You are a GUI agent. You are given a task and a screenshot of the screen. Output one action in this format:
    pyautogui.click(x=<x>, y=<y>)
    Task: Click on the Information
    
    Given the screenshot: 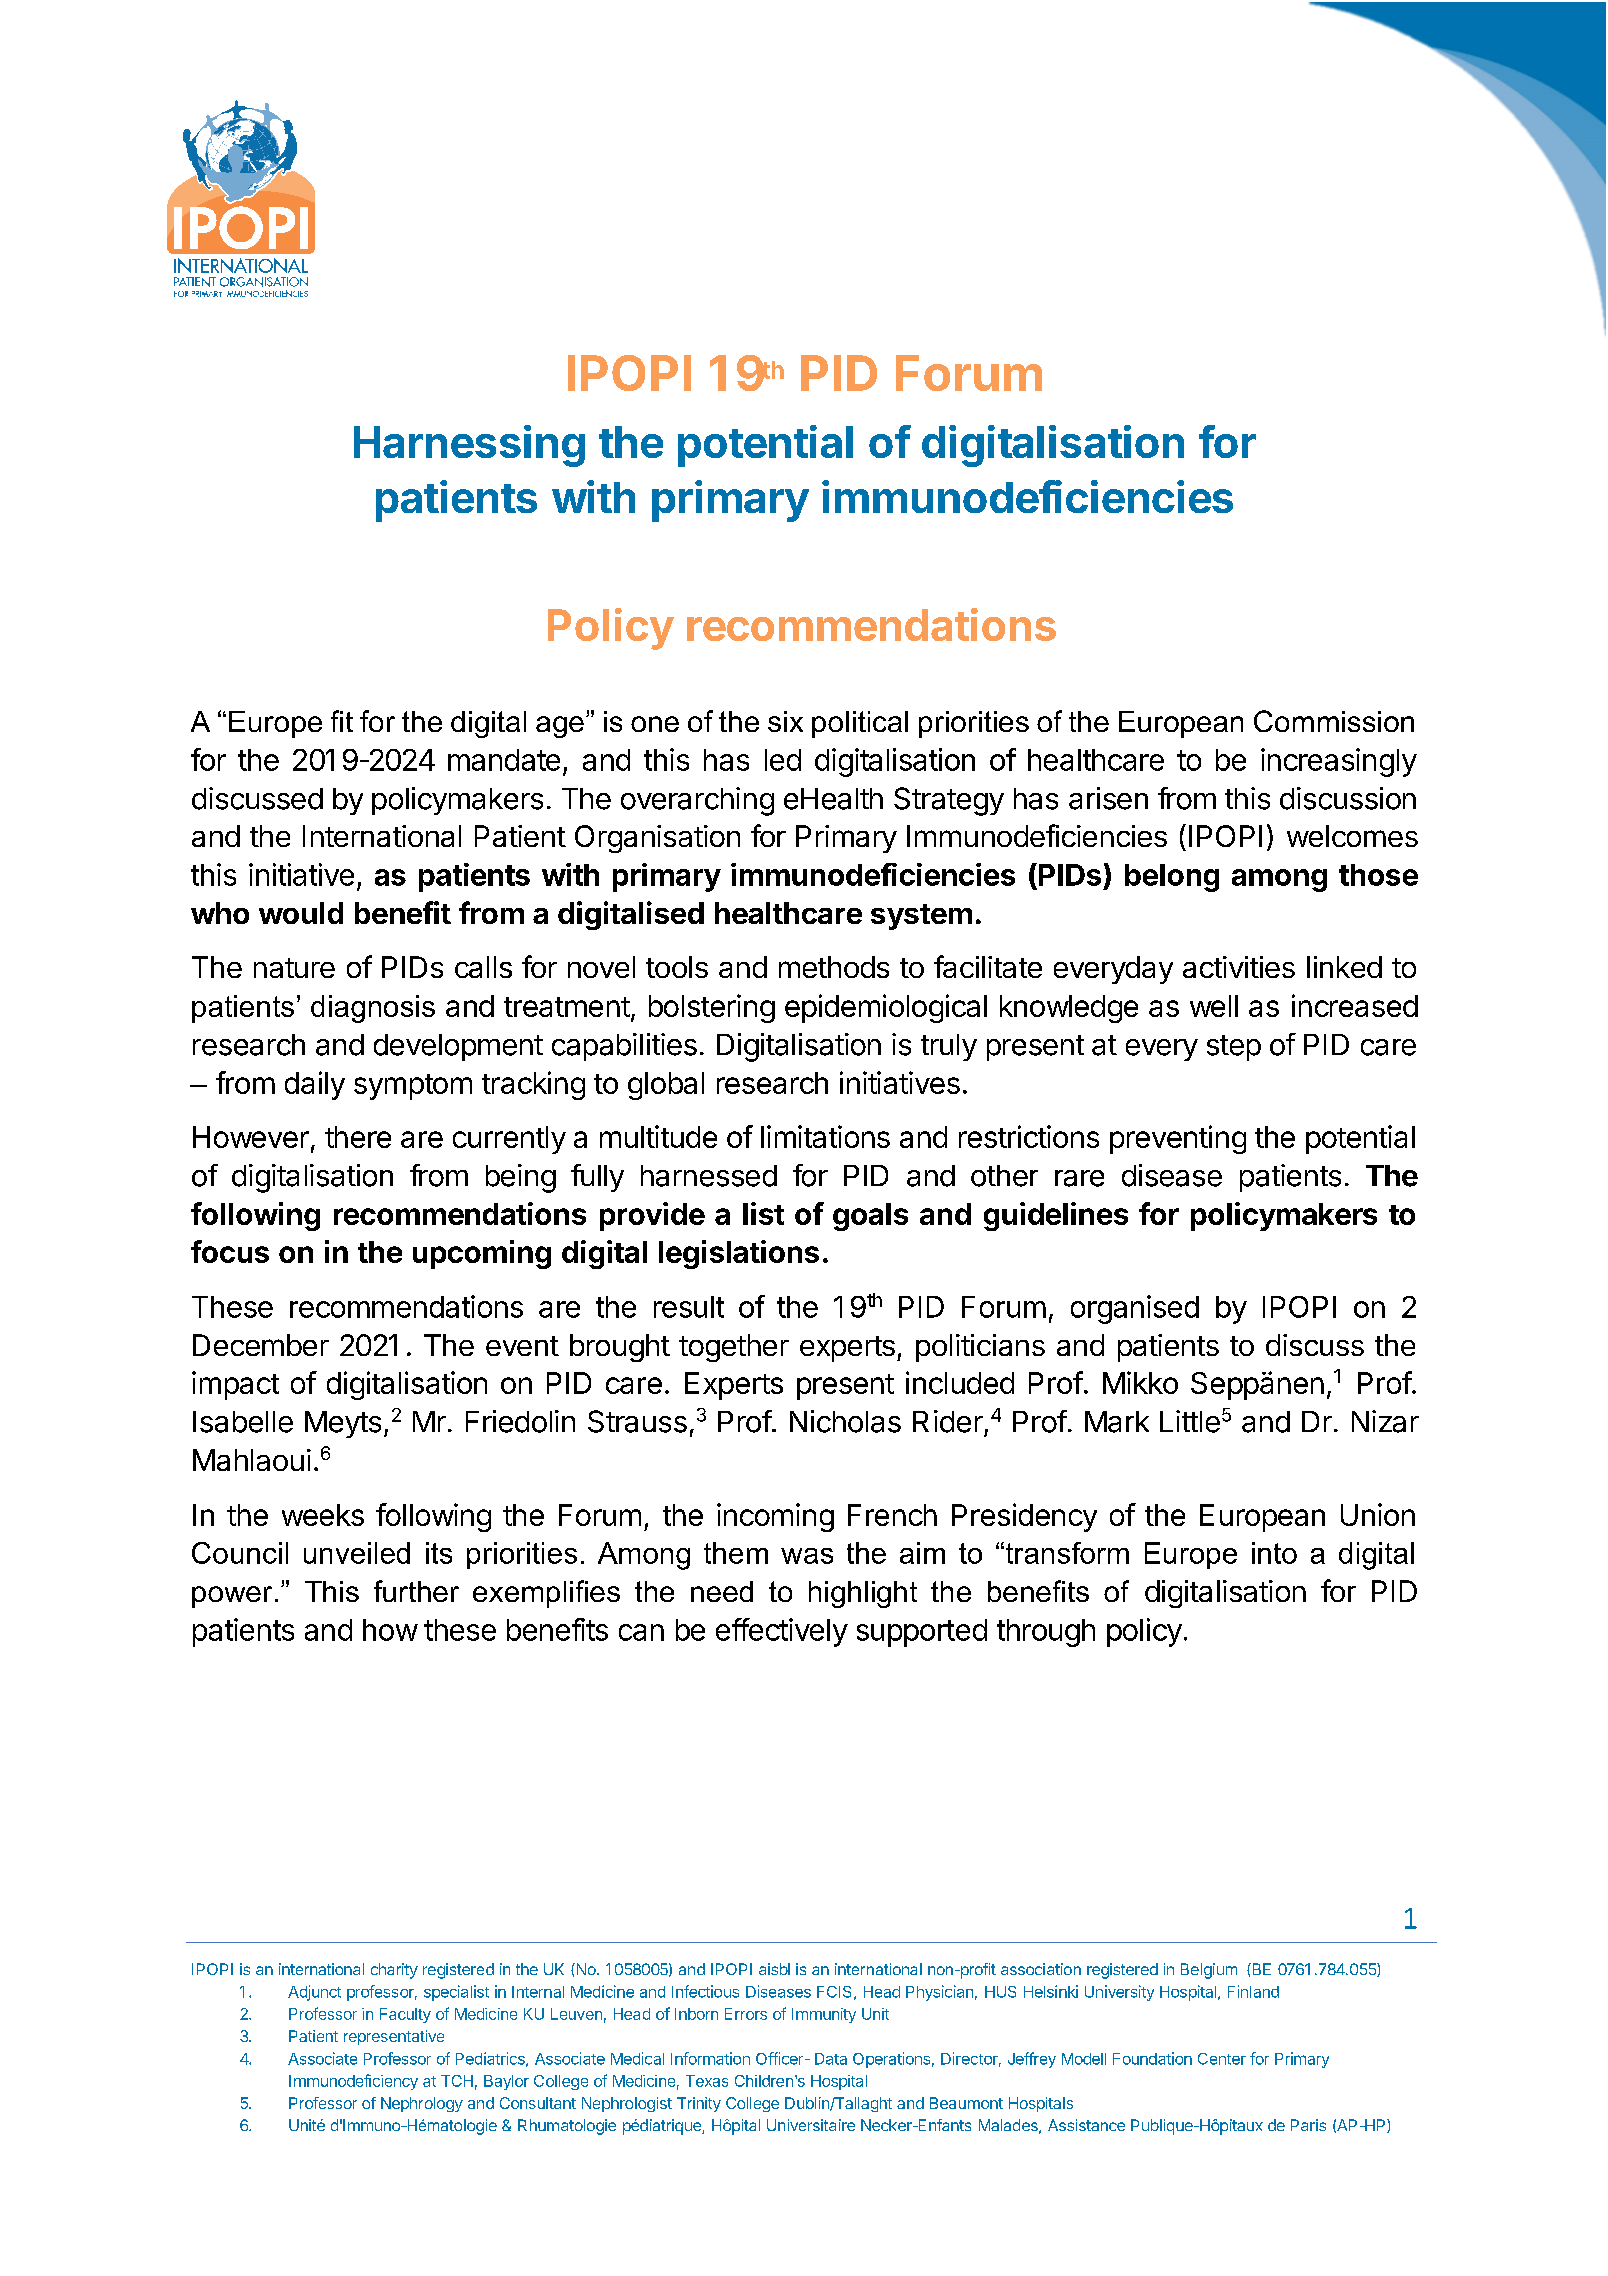 What is the action you would take?
    pyautogui.click(x=710, y=2058)
